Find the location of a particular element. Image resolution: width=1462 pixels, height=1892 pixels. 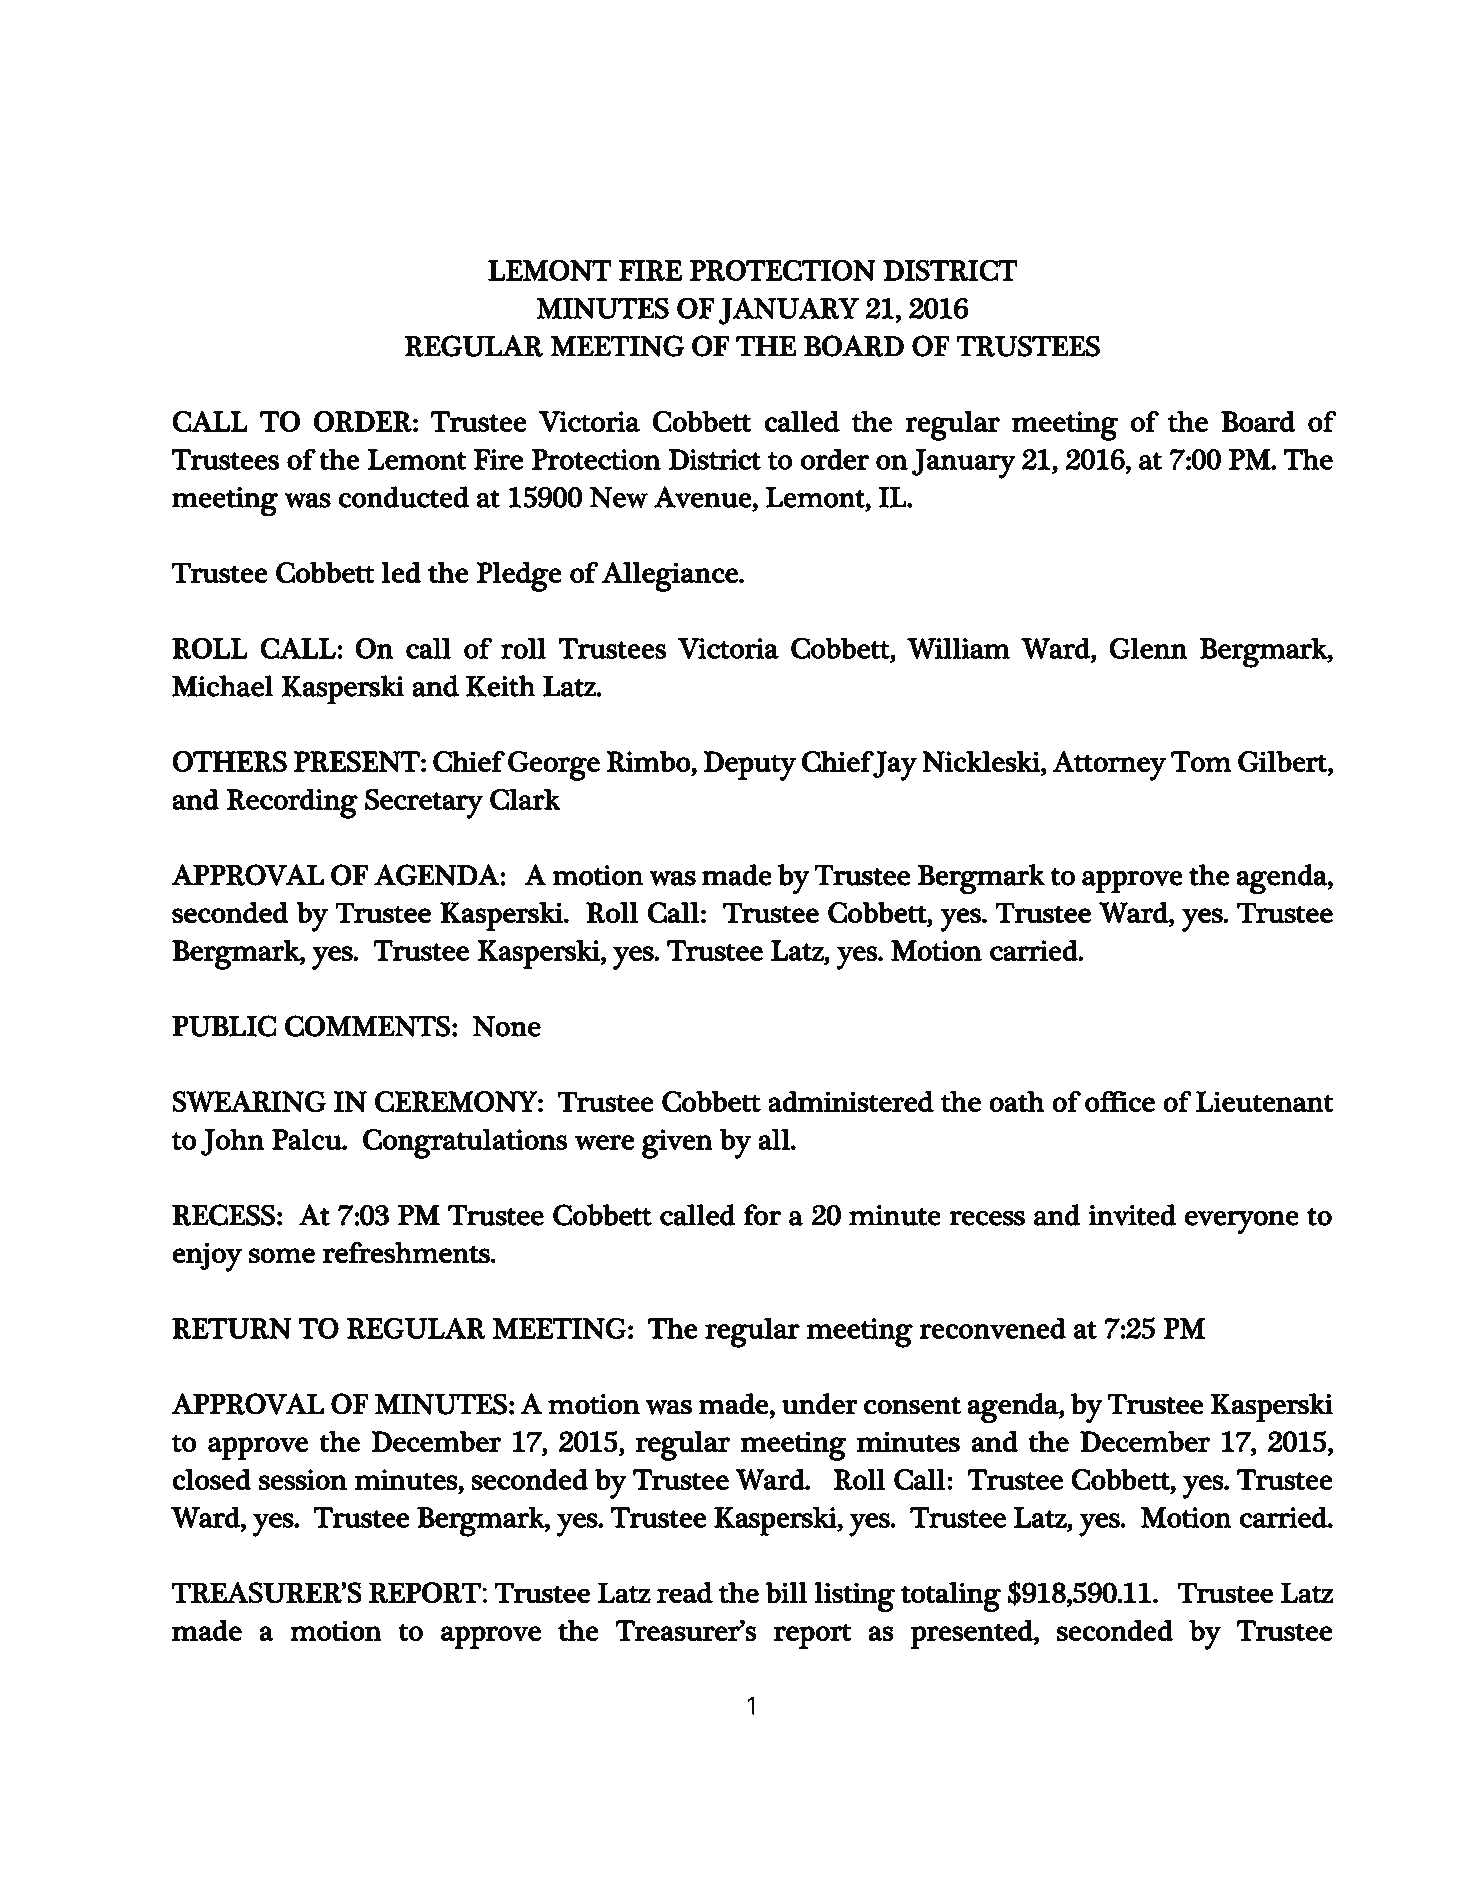

COMMENTS is located at coordinates (367, 1026).
